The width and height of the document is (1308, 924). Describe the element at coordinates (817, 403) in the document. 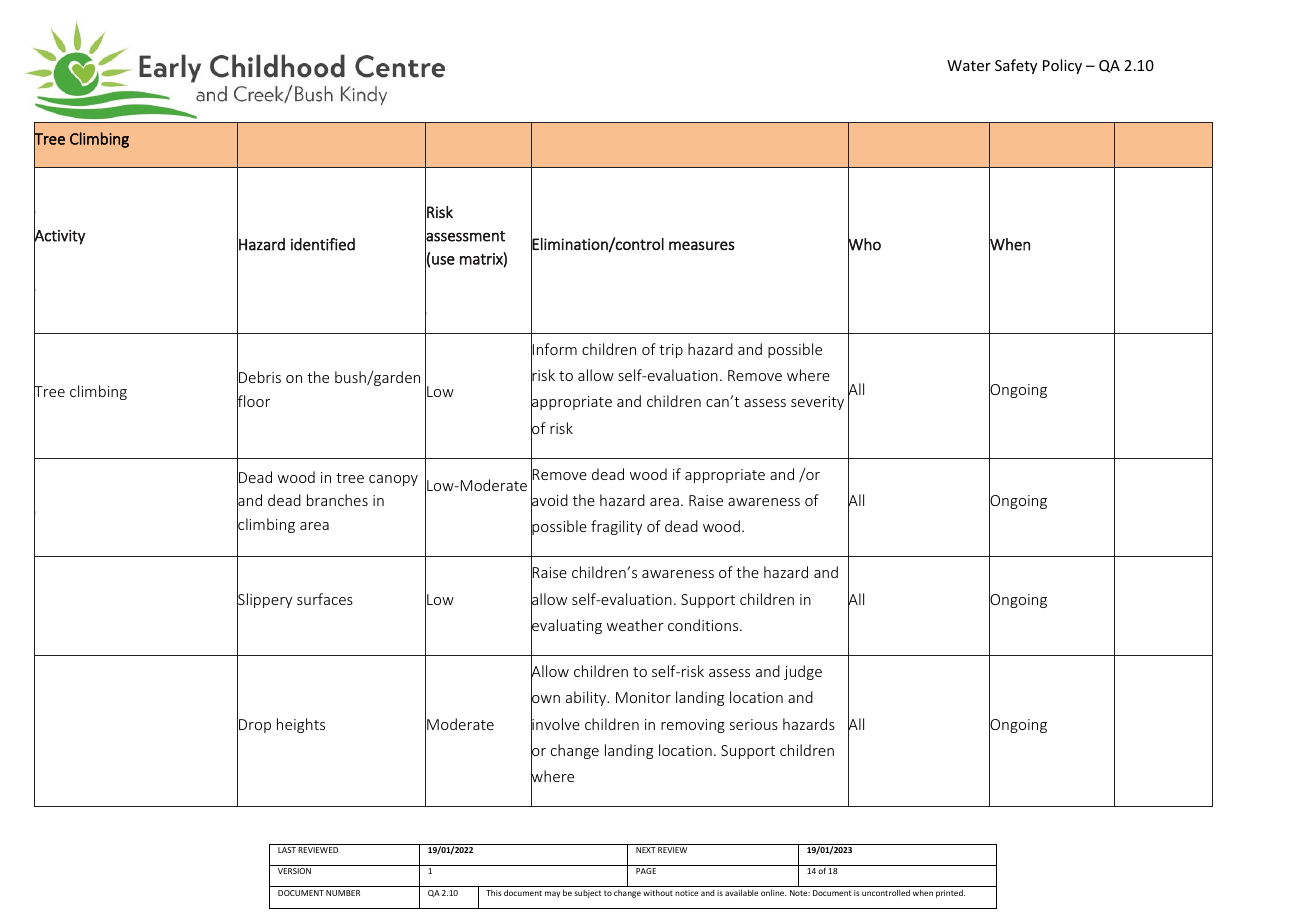

I see `severity` at that location.
